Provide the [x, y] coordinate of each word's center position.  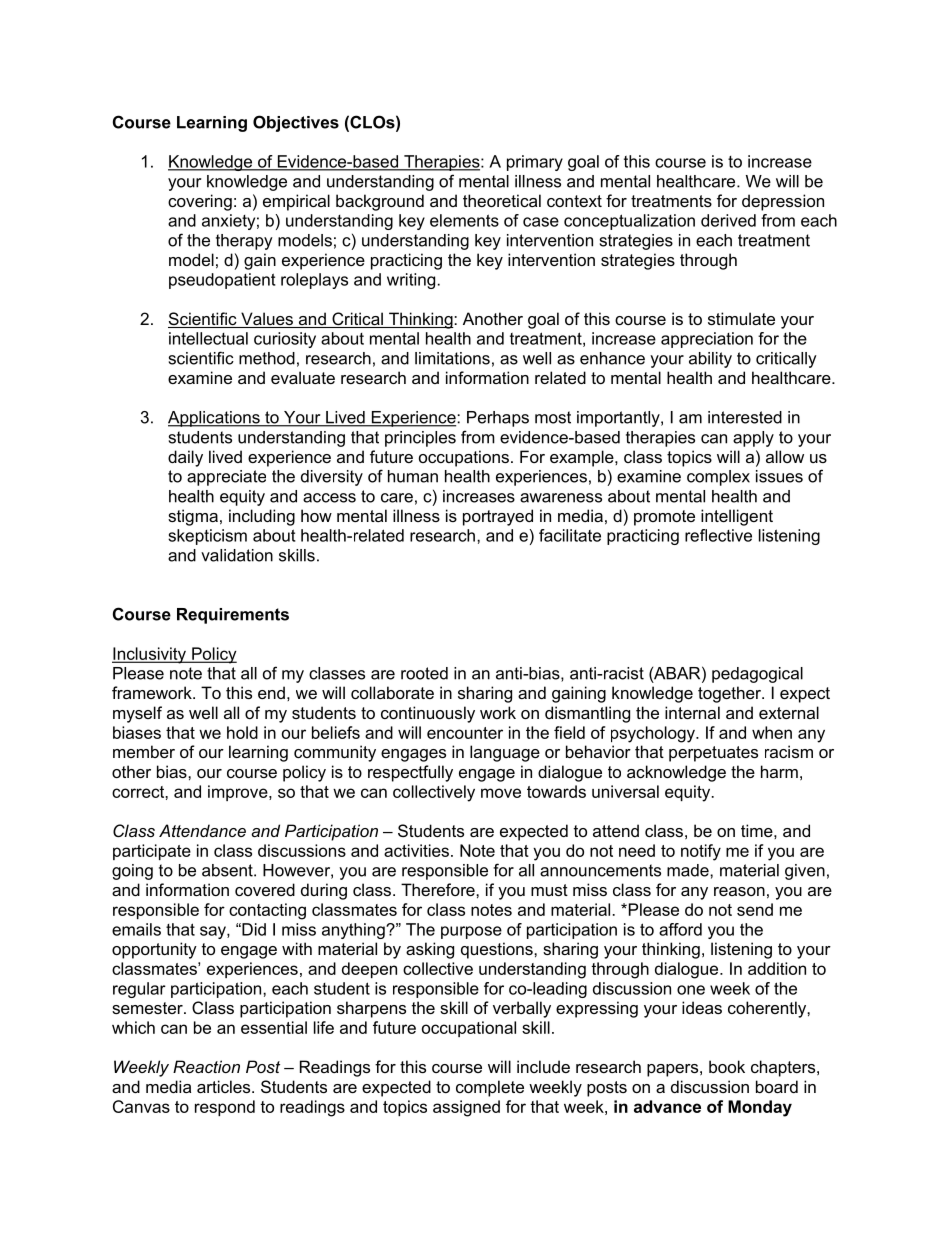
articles [225, 1086]
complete [490, 1088]
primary [535, 163]
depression [783, 202]
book [727, 1066]
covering [200, 202]
